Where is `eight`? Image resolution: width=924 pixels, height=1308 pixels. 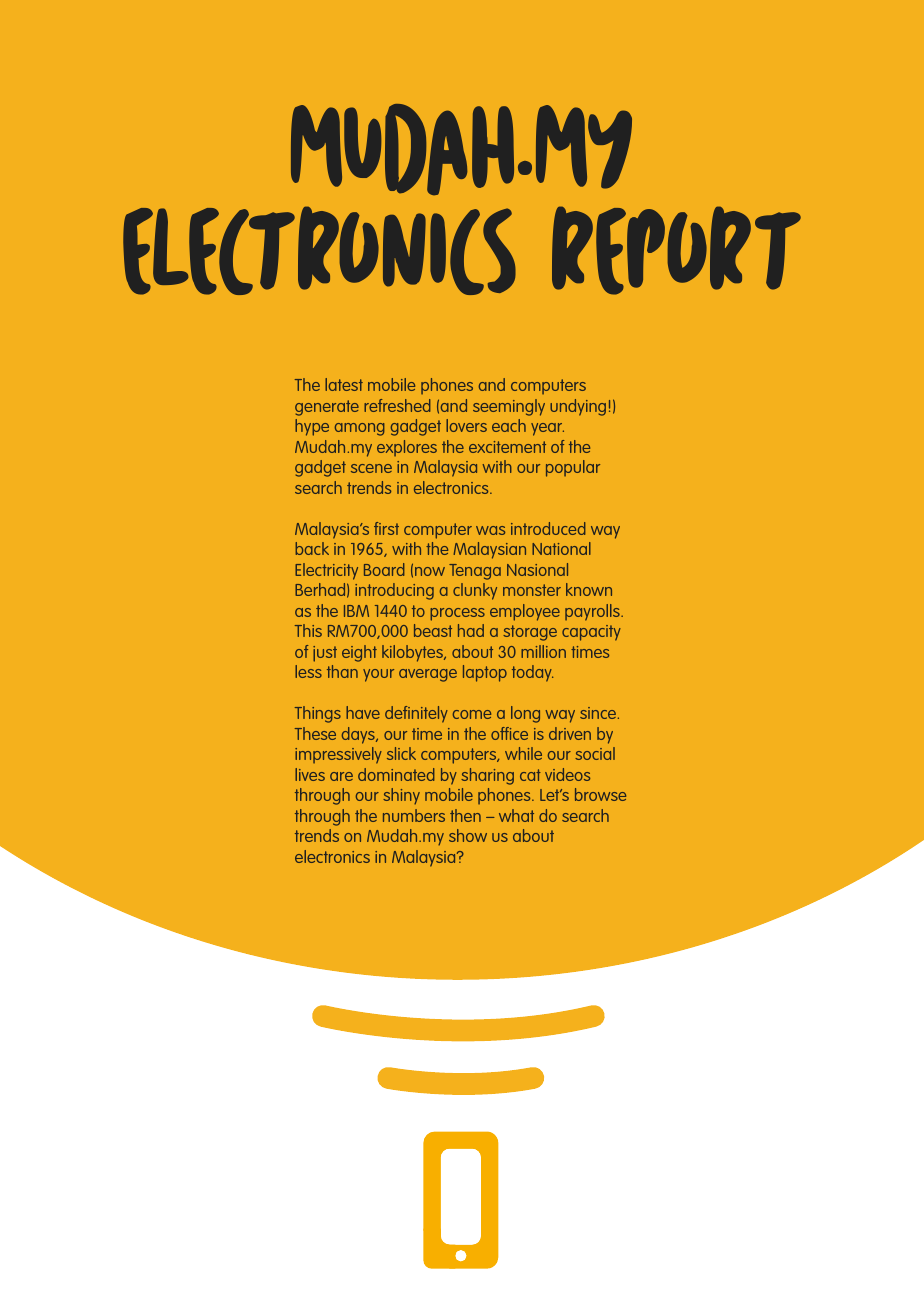 eight is located at coordinates (359, 653).
